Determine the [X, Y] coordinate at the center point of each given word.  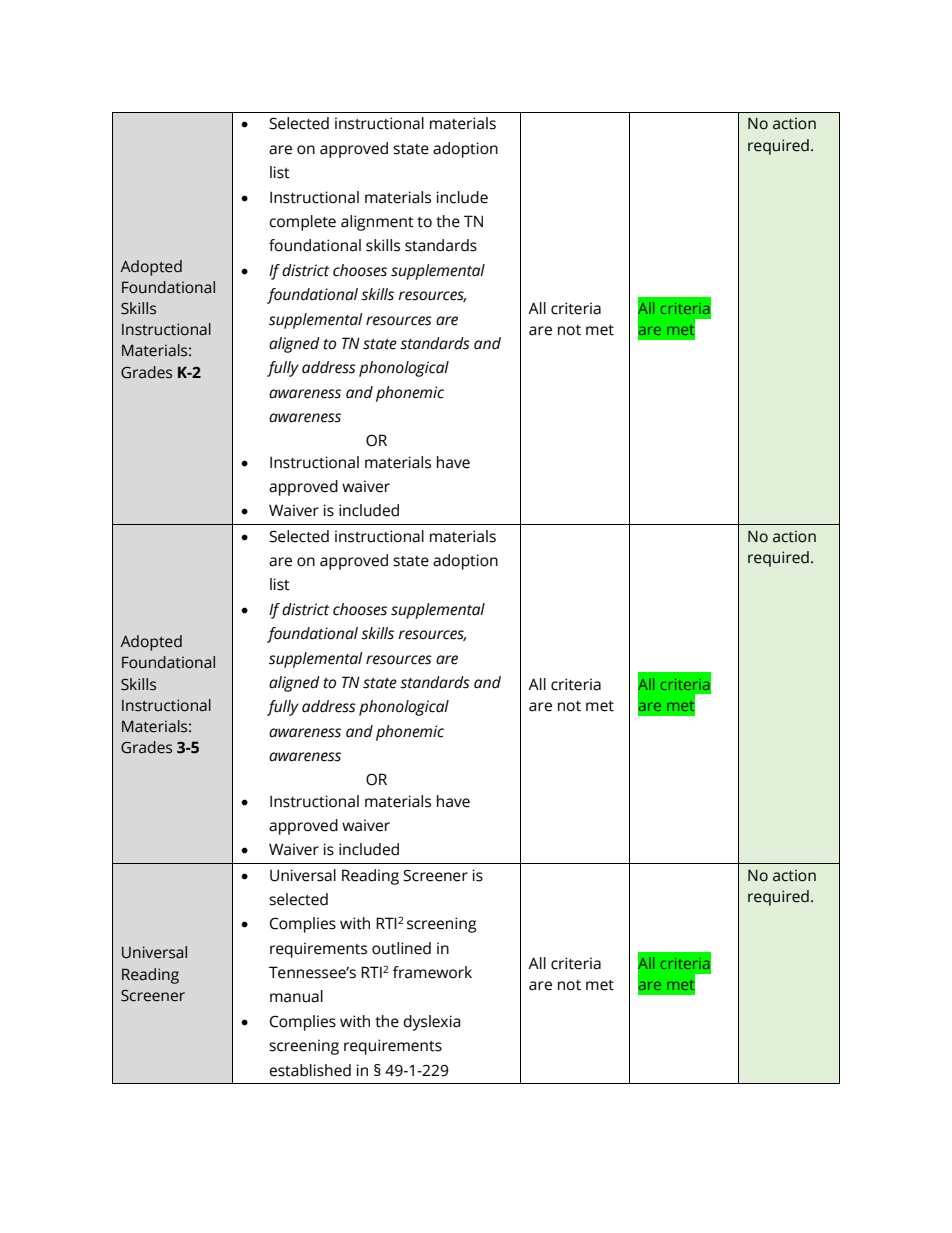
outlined [401, 948]
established [310, 1070]
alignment [377, 223]
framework [432, 972]
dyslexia [432, 1023]
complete [302, 223]
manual [296, 996]
